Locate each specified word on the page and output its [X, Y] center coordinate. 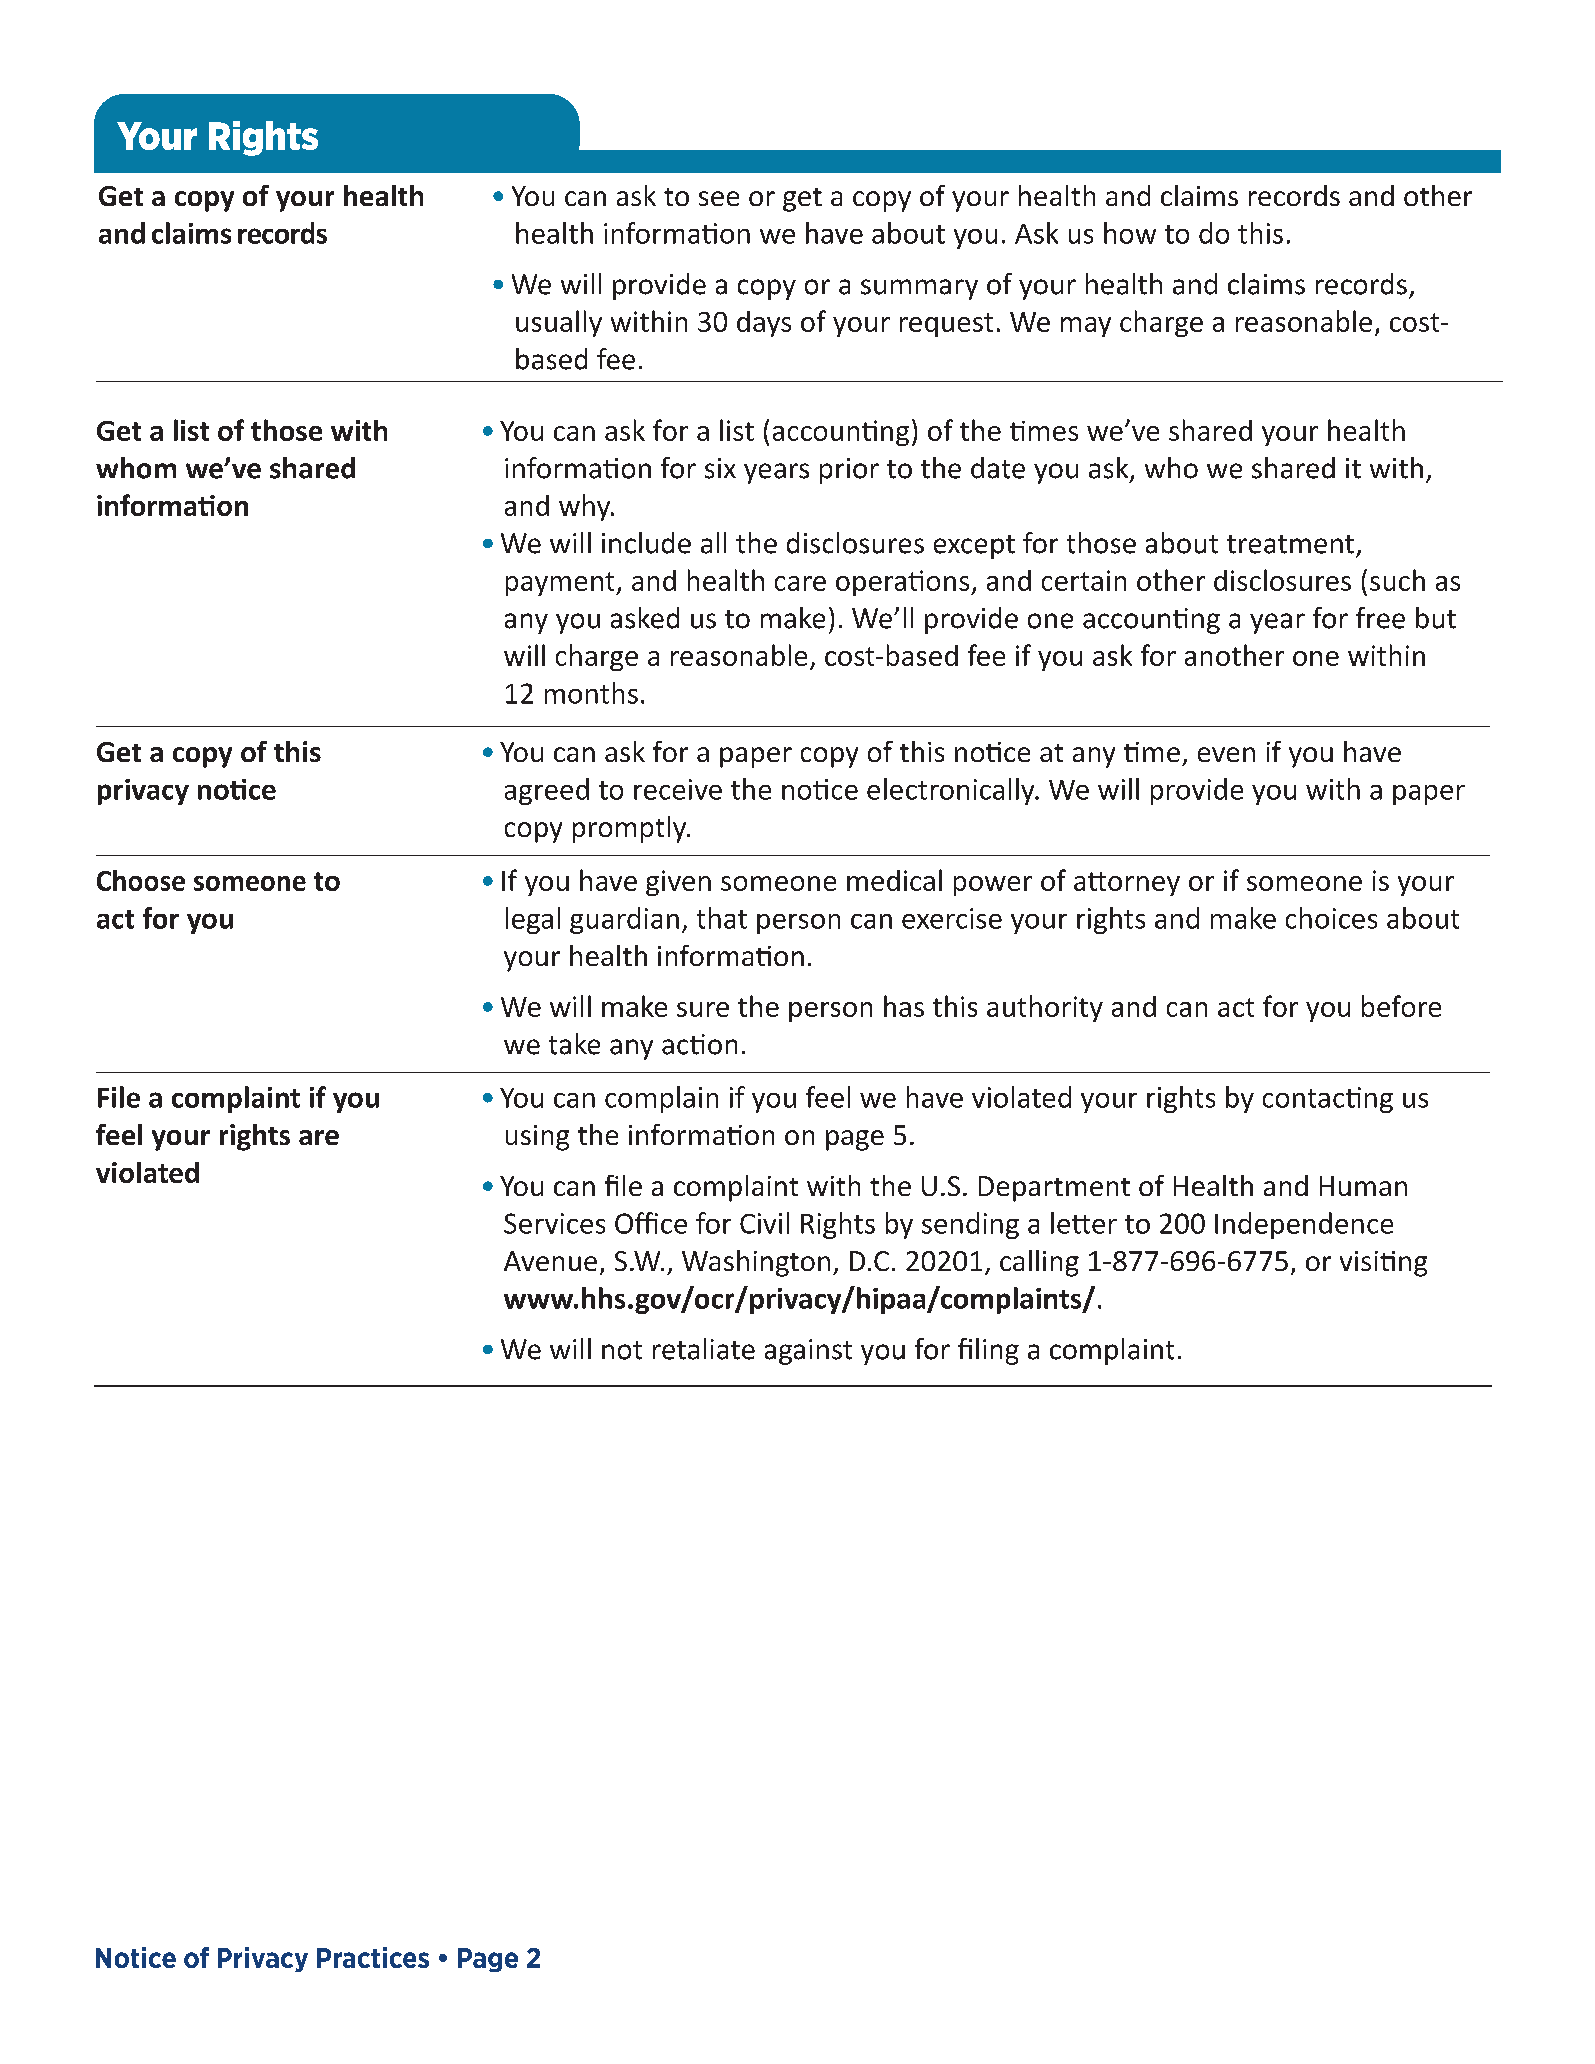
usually [559, 323]
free [1380, 618]
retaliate [704, 1349]
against [808, 1352]
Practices [373, 1957]
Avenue [550, 1261]
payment [561, 584]
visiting [1383, 1264]
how [1130, 233]
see [719, 198]
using [537, 1138]
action [699, 1044]
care [800, 583]
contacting [1328, 1100]
